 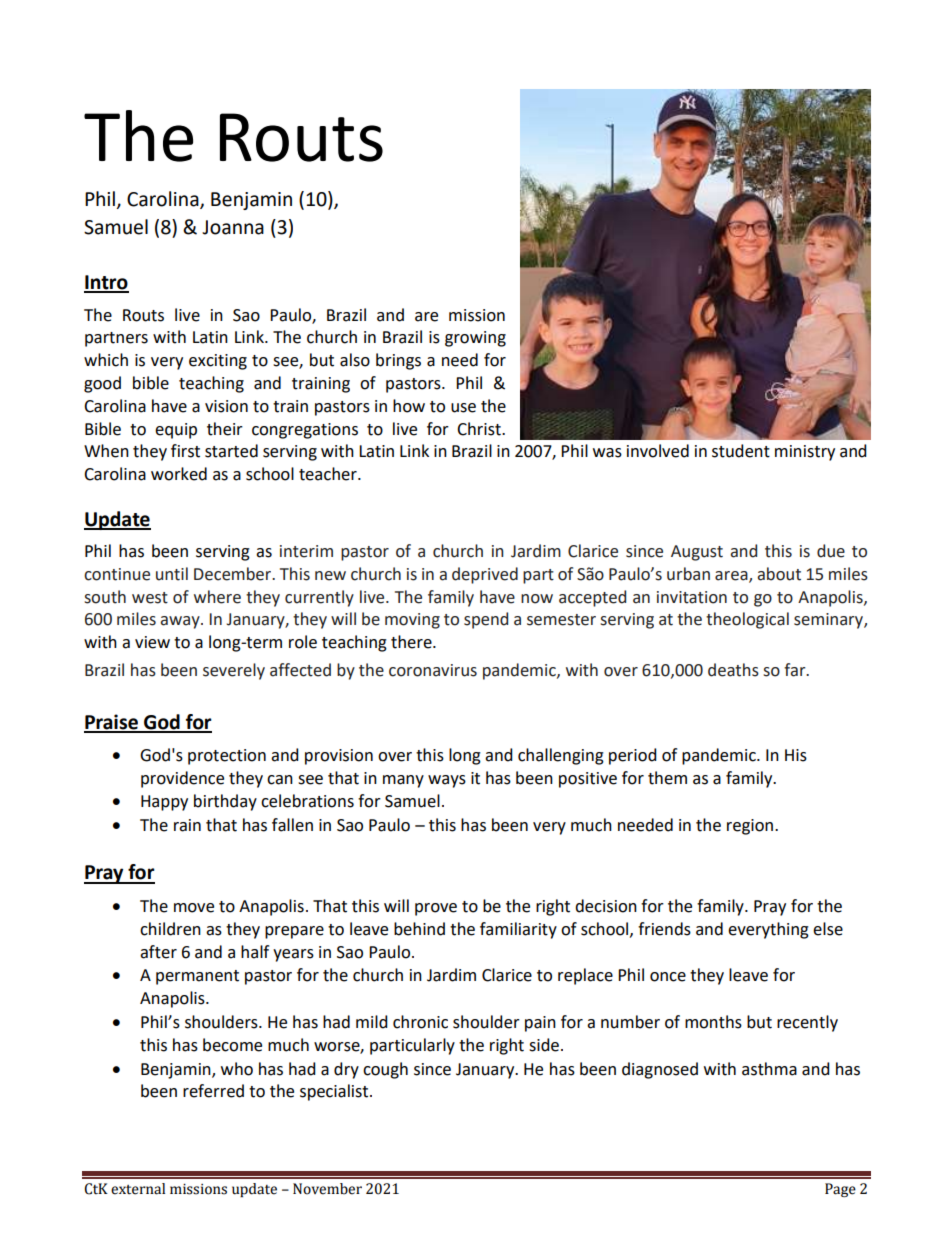 What do you see at coordinates (733, 670) in the document?
I see `deaths` at bounding box center [733, 670].
